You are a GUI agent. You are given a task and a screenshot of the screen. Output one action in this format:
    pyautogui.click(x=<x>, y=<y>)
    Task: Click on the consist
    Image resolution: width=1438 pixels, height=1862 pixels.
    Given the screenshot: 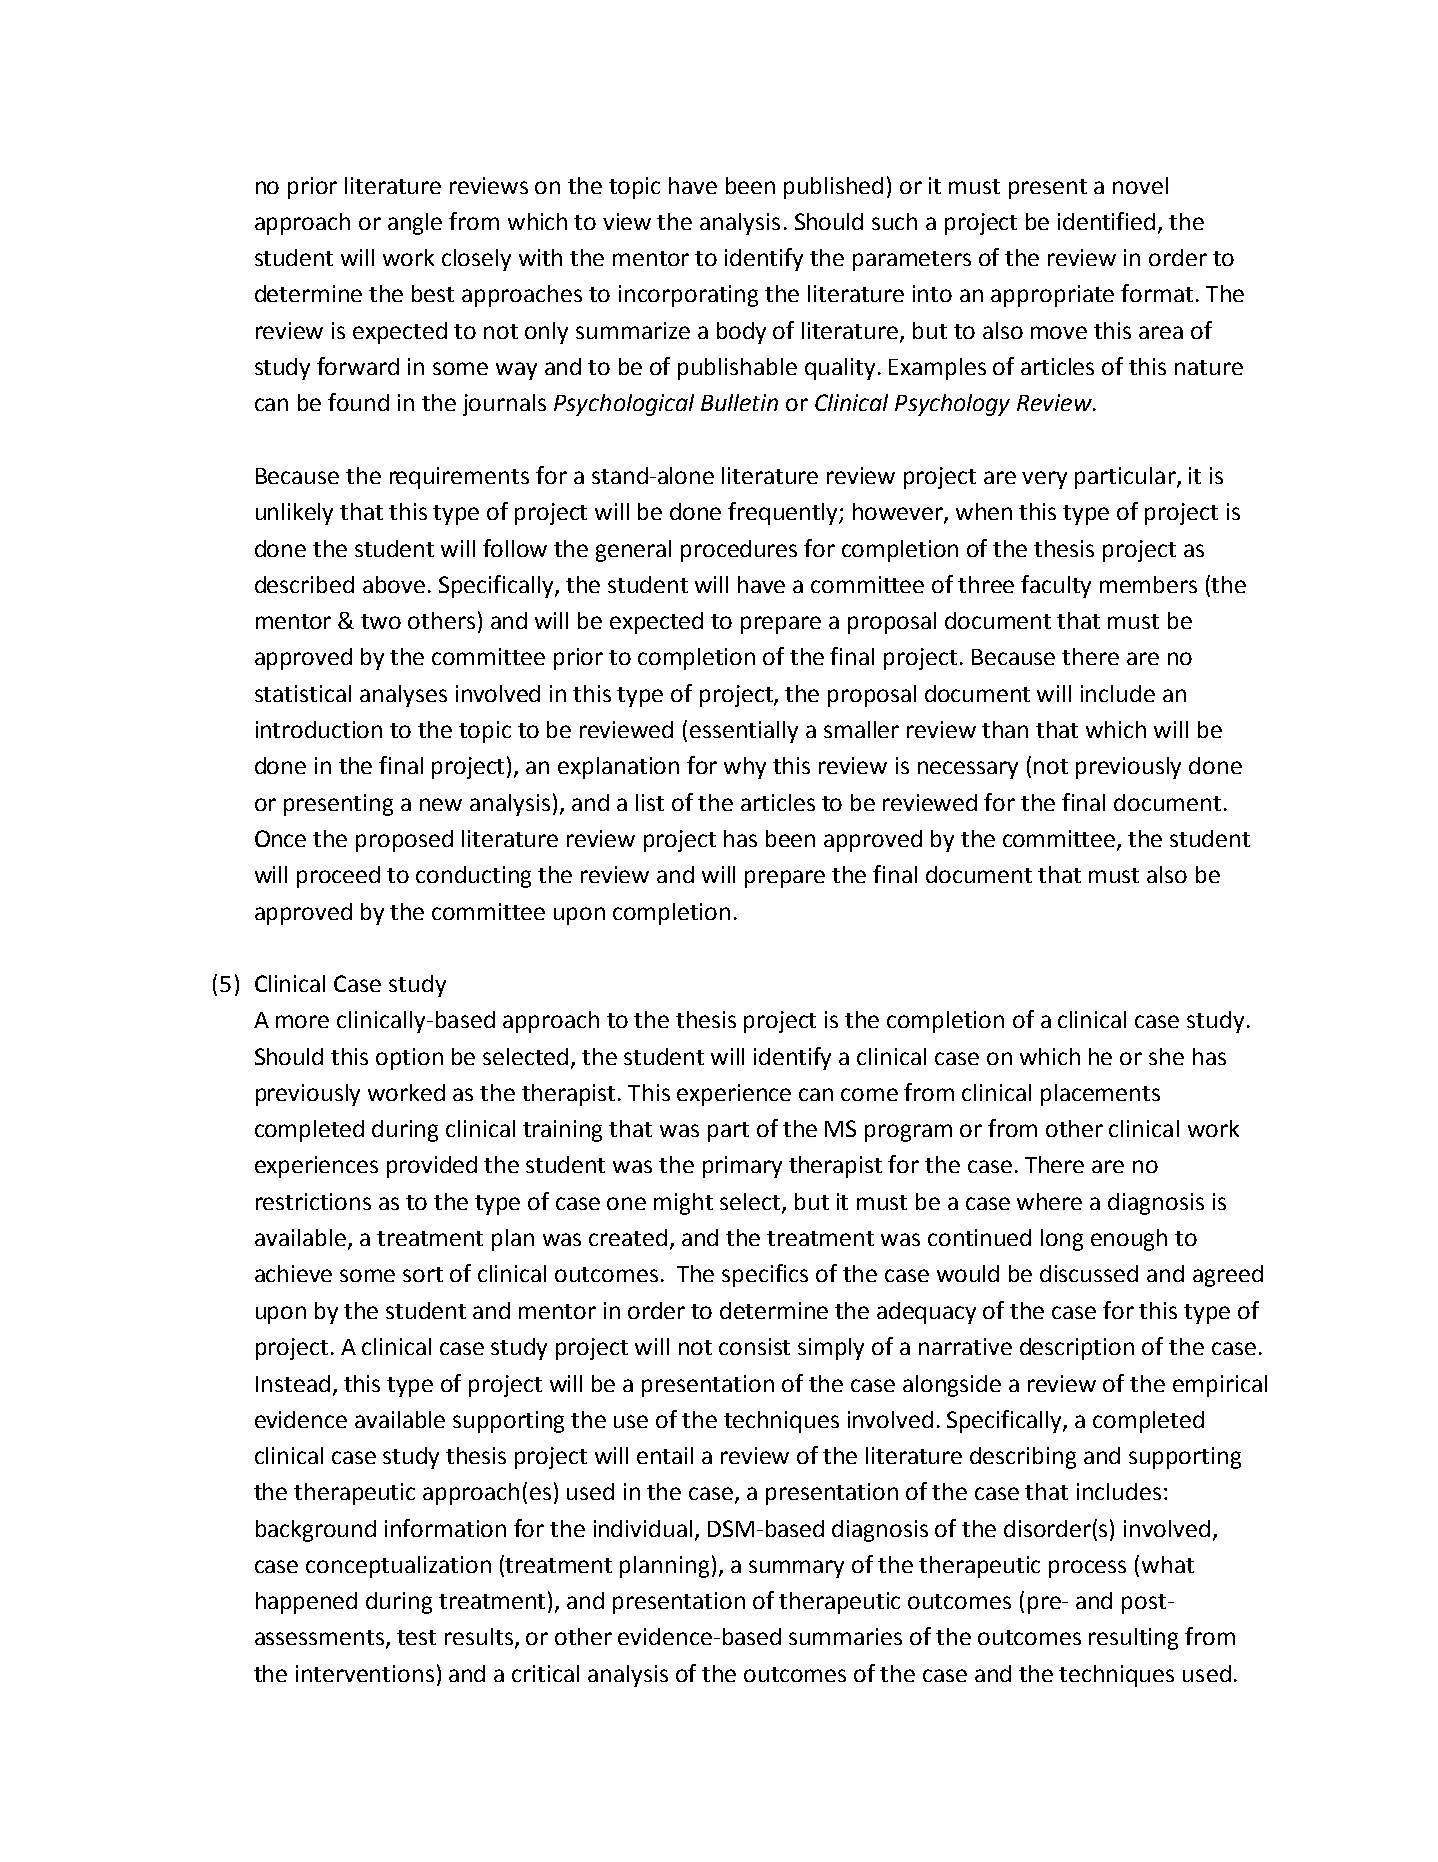 What is the action you would take?
    pyautogui.click(x=754, y=1346)
